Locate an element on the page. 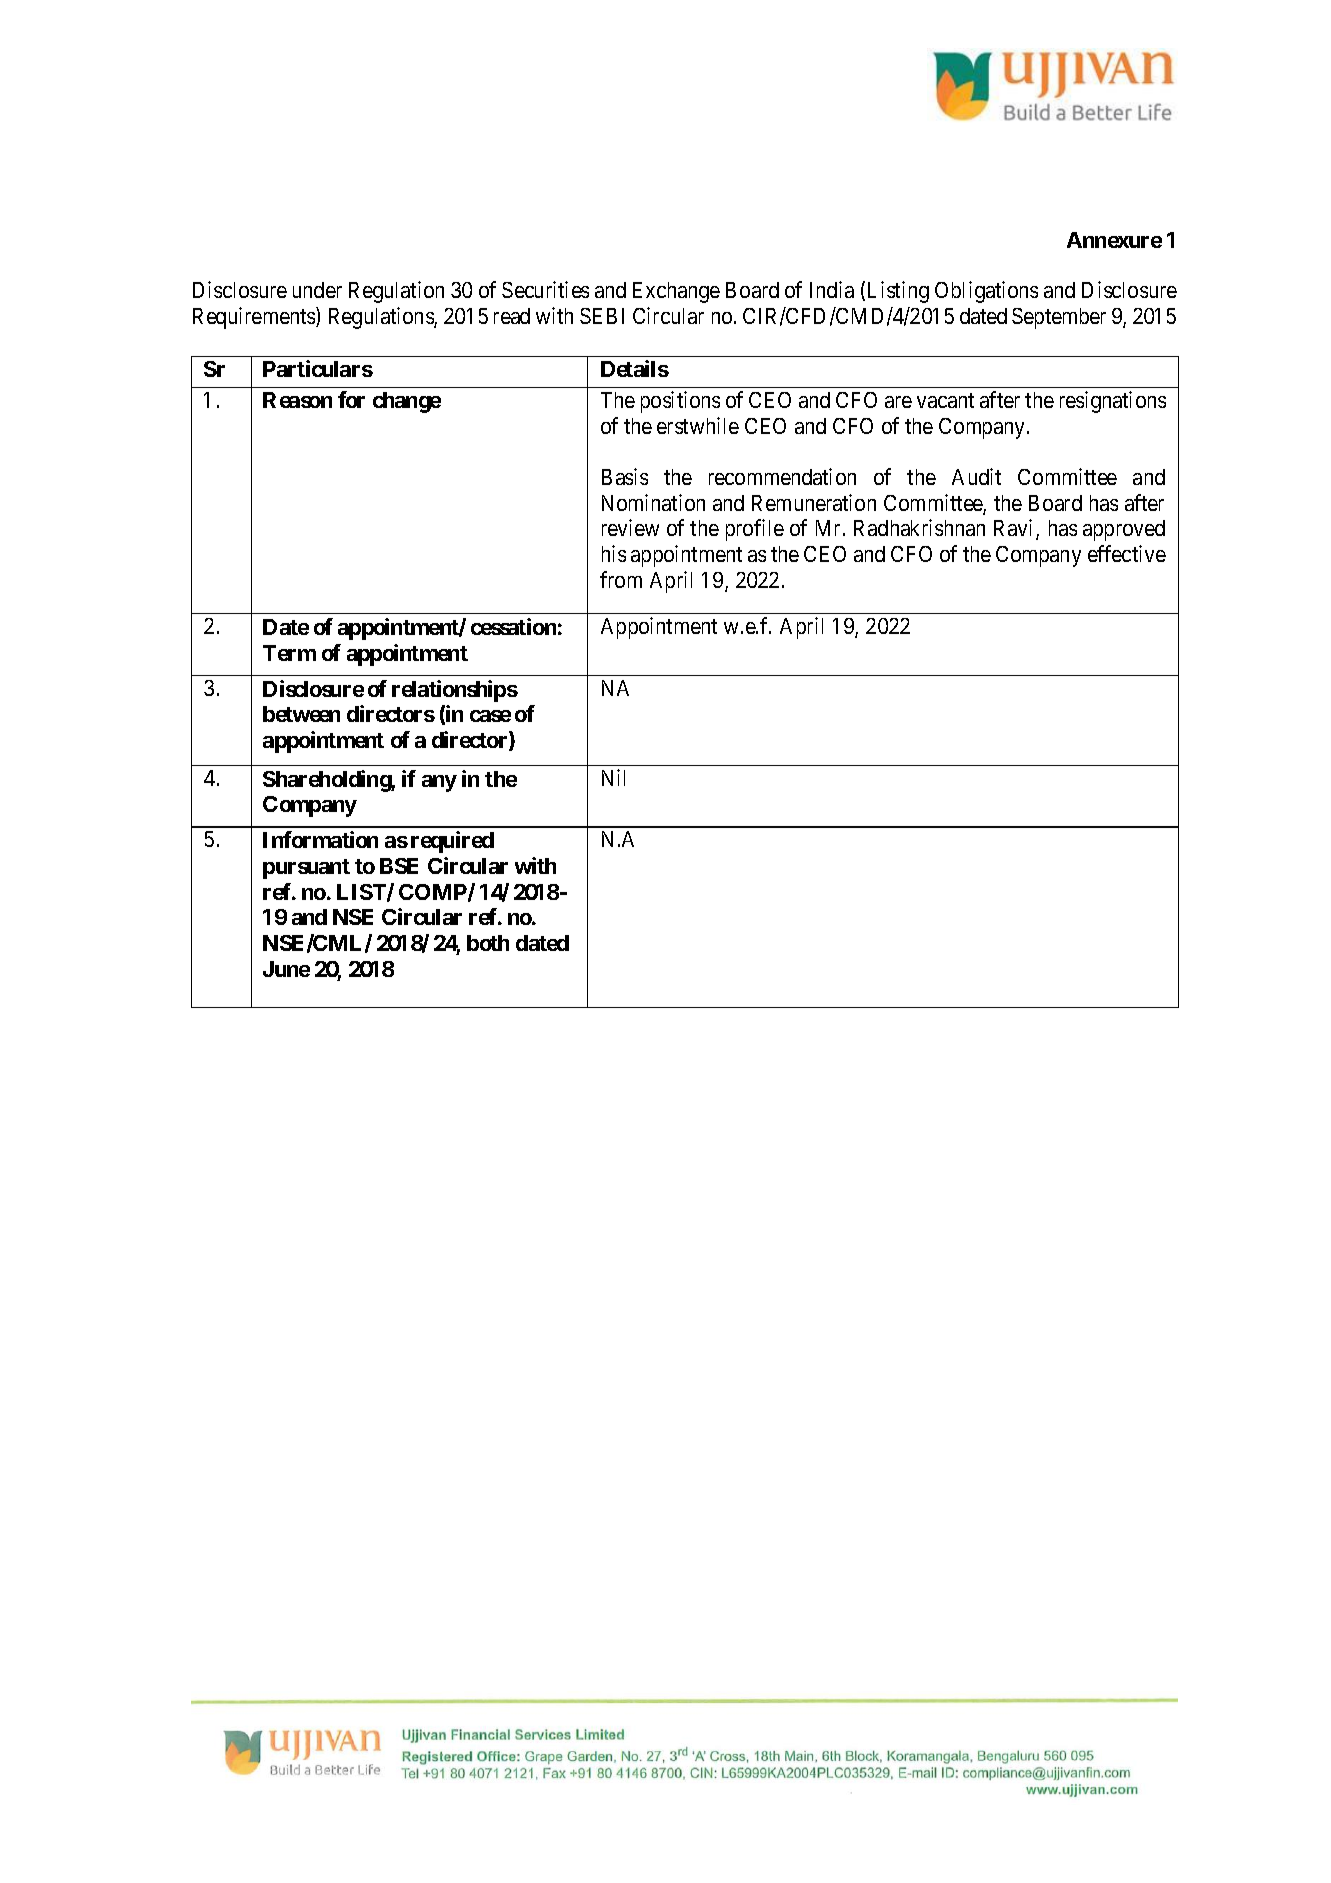 Image resolution: width=1331 pixels, height=1883 pixels. required is located at coordinates (452, 842).
